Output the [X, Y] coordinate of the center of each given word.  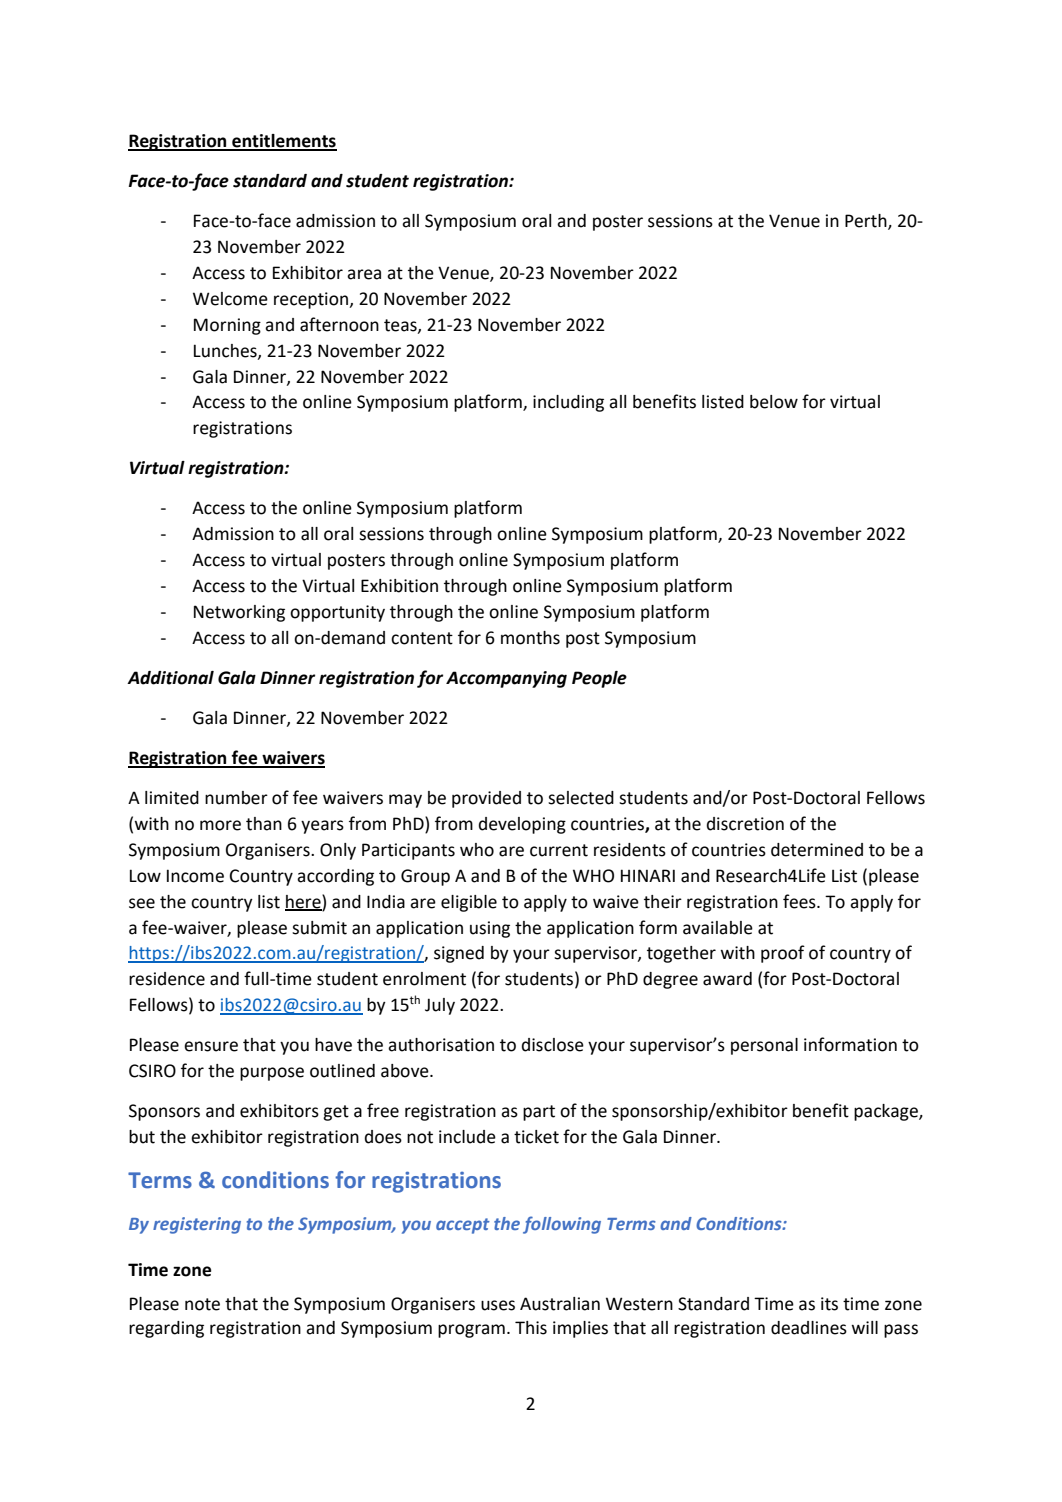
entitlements [283, 142]
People [599, 679]
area [364, 274]
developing [522, 825]
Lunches [226, 351]
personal [764, 1046]
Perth [867, 222]
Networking [239, 613]
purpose [272, 1074]
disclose [553, 1045]
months [530, 638]
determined [817, 850]
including [568, 403]
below [774, 402]
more [220, 825]
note [202, 1304]
